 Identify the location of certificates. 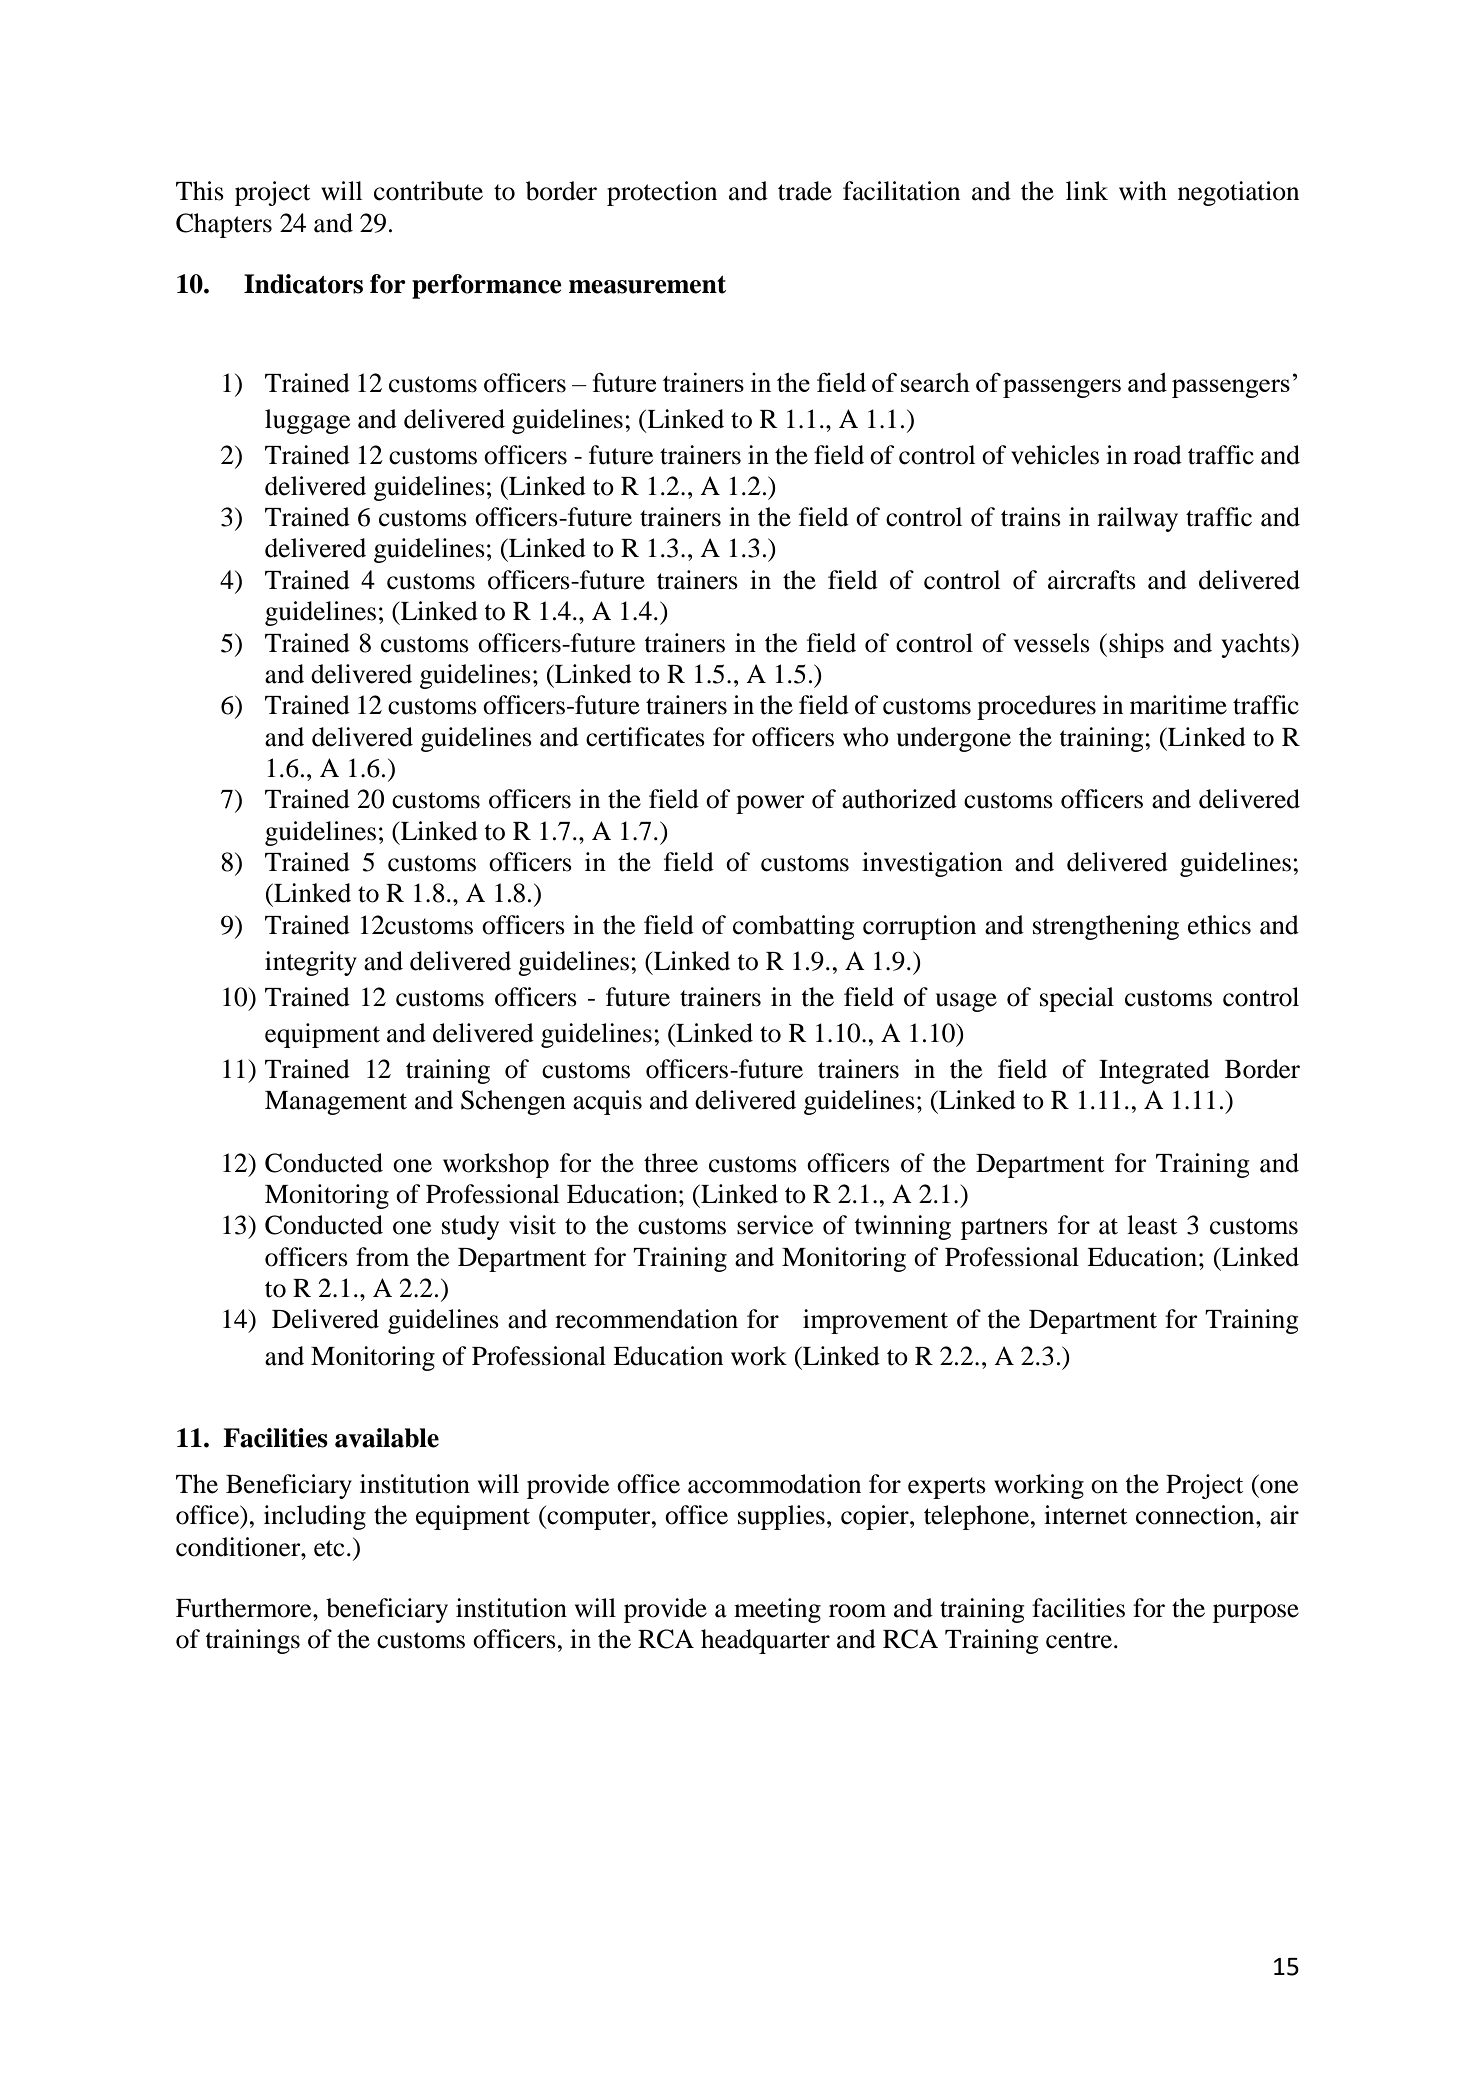
(645, 737).
